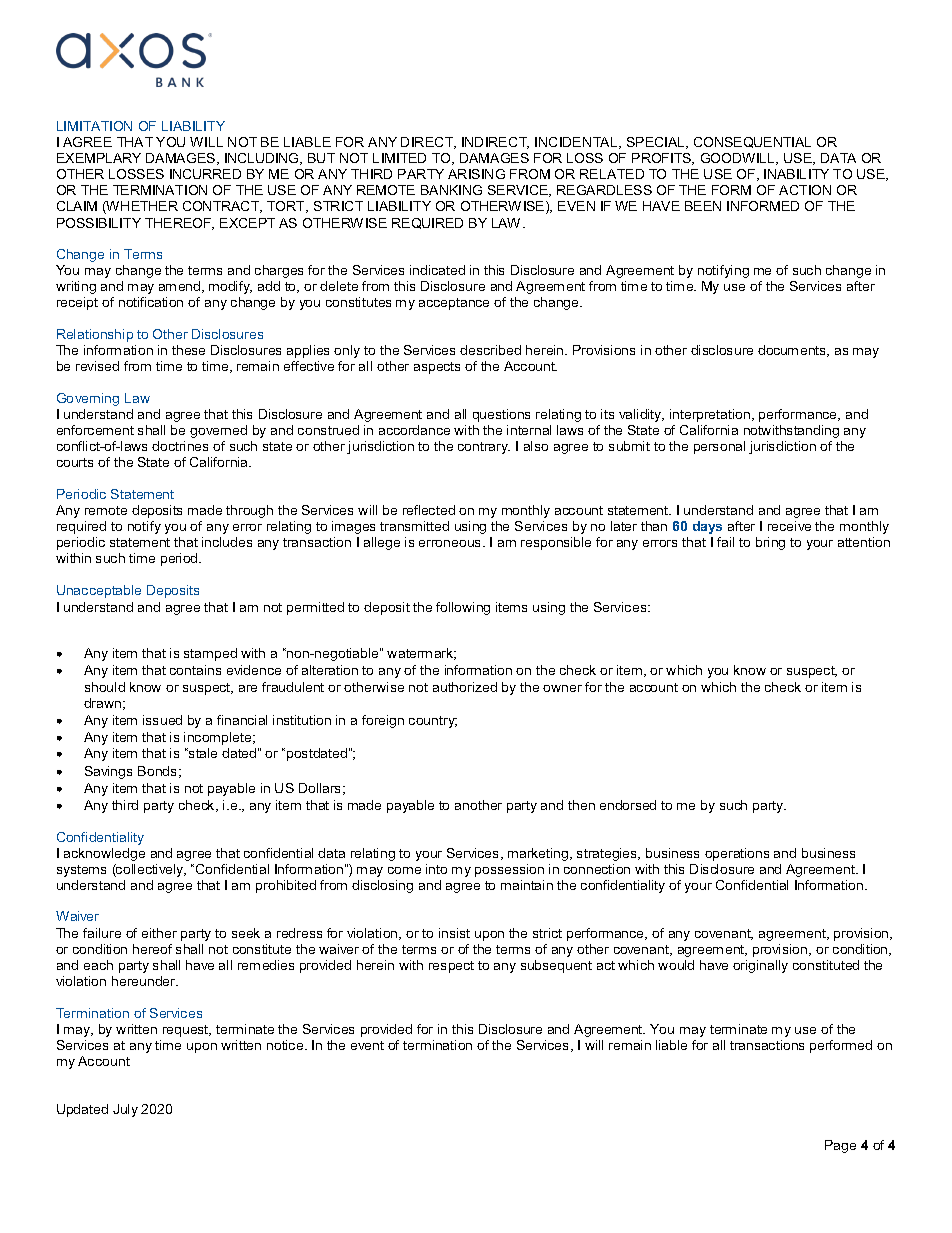 The width and height of the screenshot is (952, 1233). Describe the element at coordinates (436, 869) in the screenshot. I see `into` at that location.
